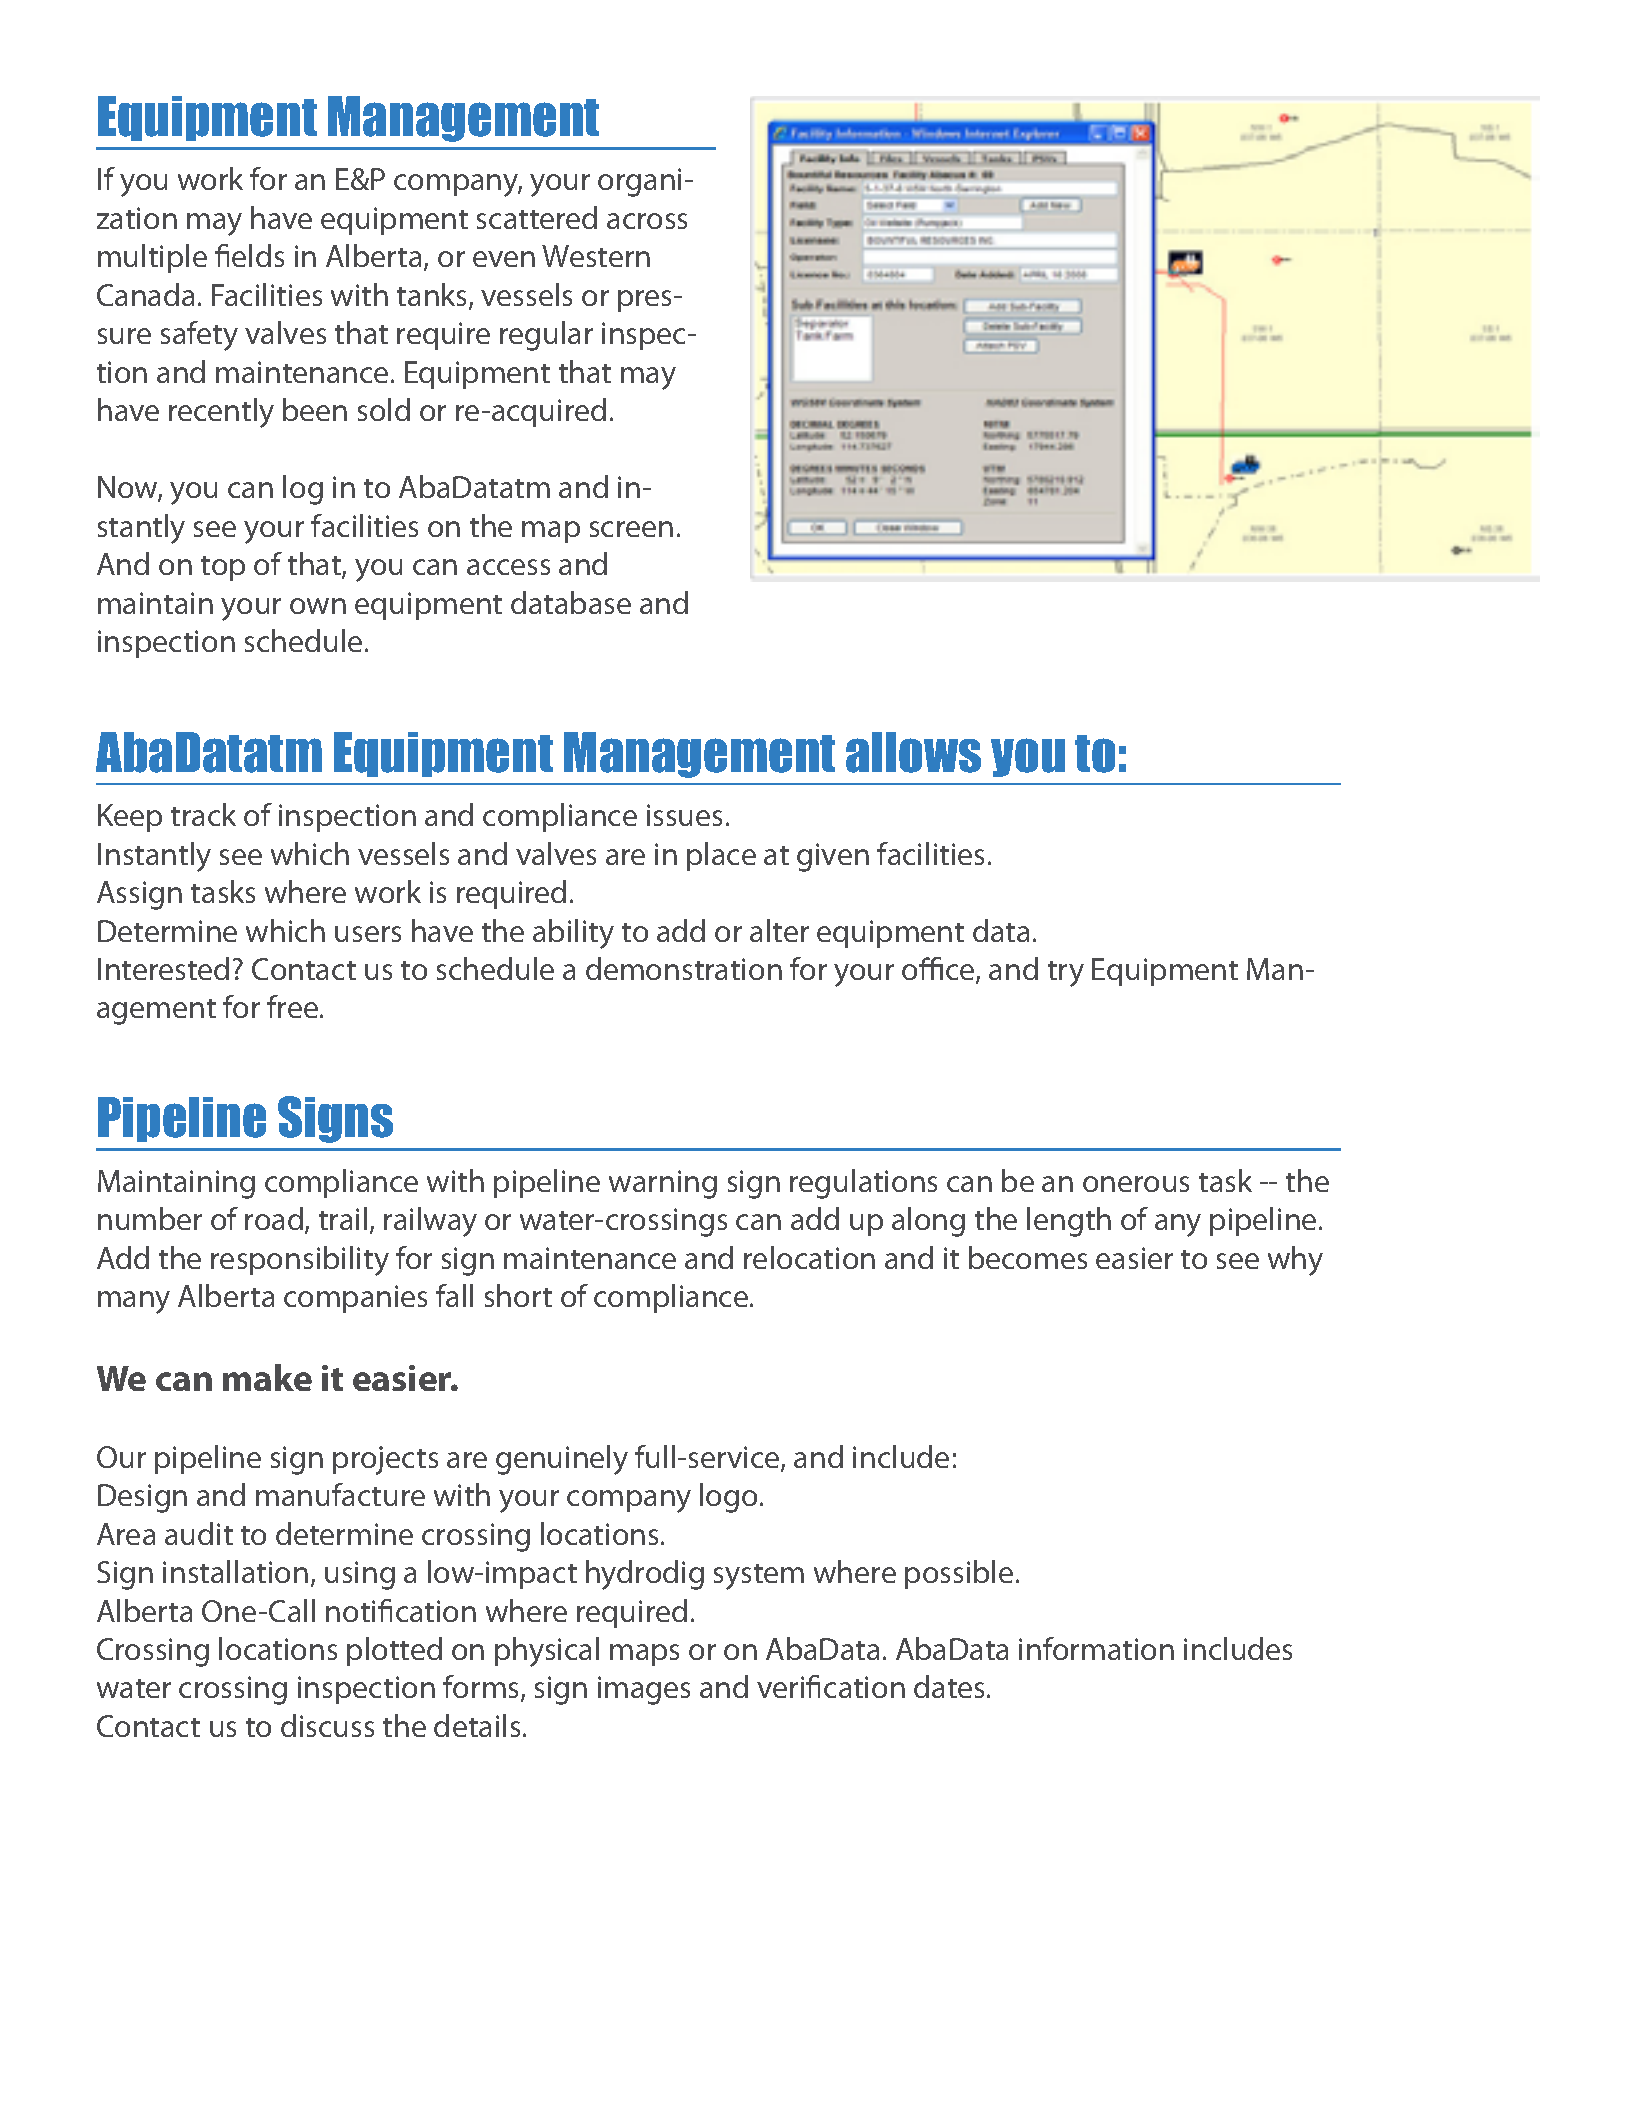 The height and width of the image is (2117, 1636). What do you see at coordinates (327, 1725) in the image?
I see `discuss` at bounding box center [327, 1725].
